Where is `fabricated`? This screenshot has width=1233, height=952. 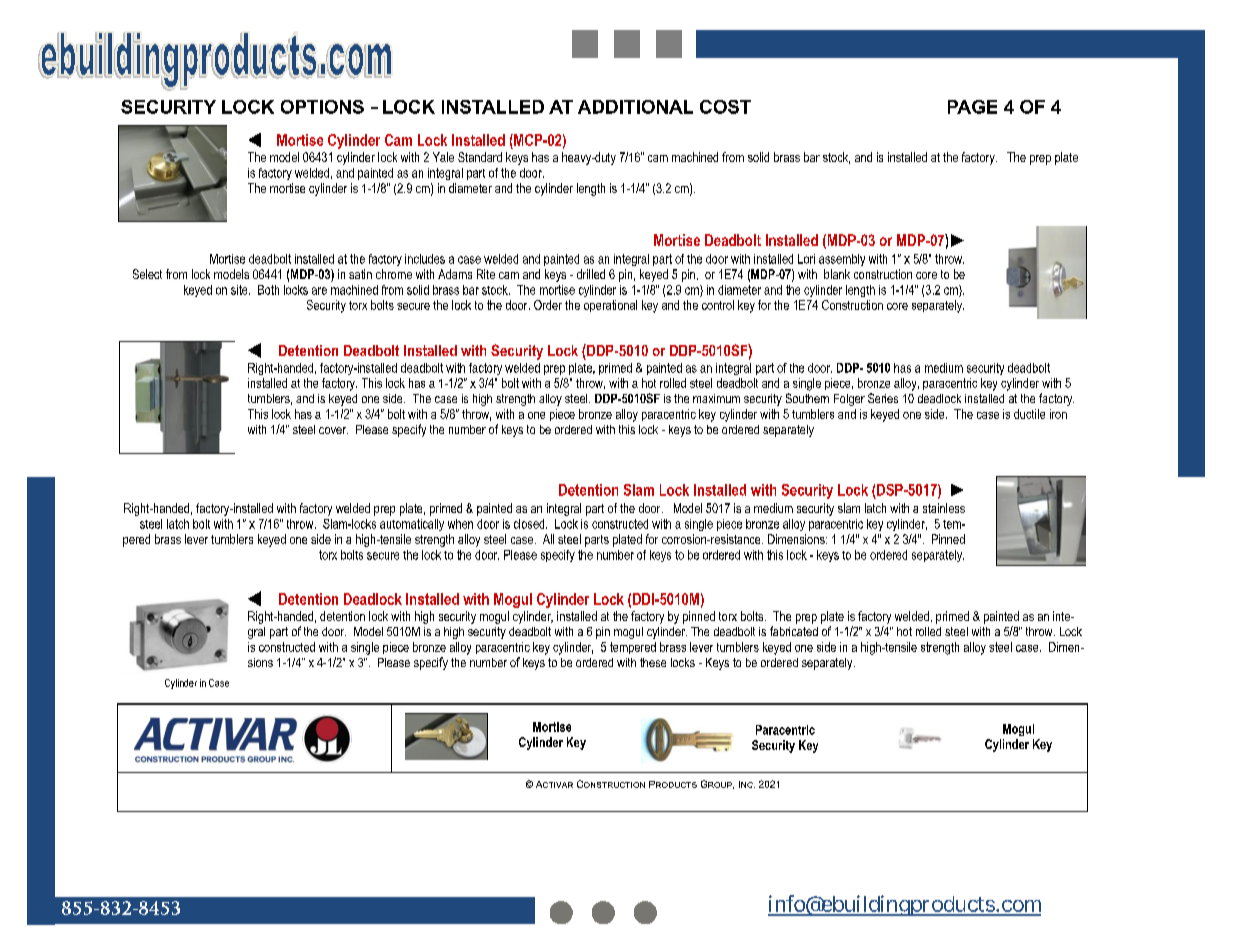
fabricated is located at coordinates (794, 631).
